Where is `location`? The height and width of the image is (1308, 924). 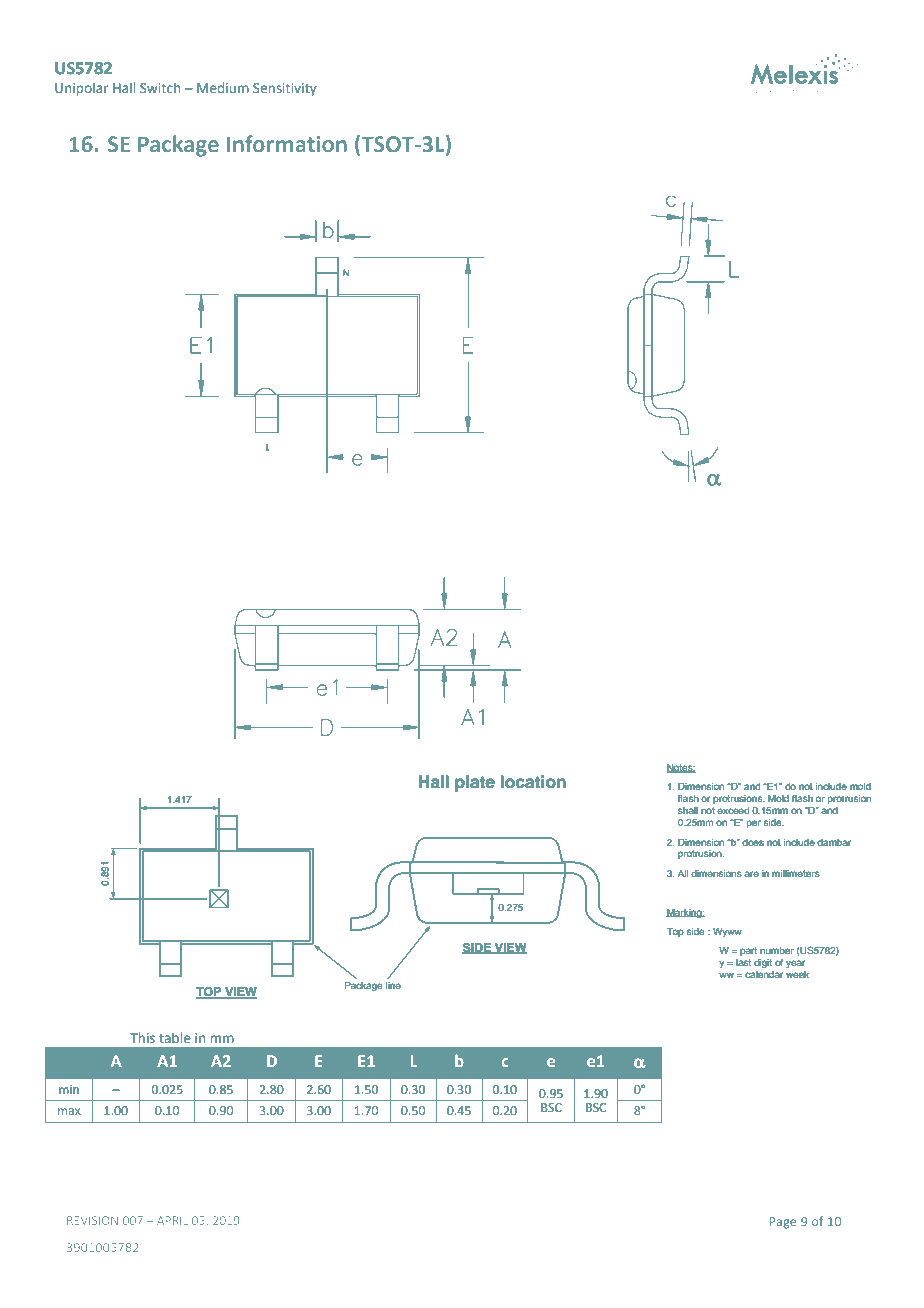
location is located at coordinates (533, 782).
